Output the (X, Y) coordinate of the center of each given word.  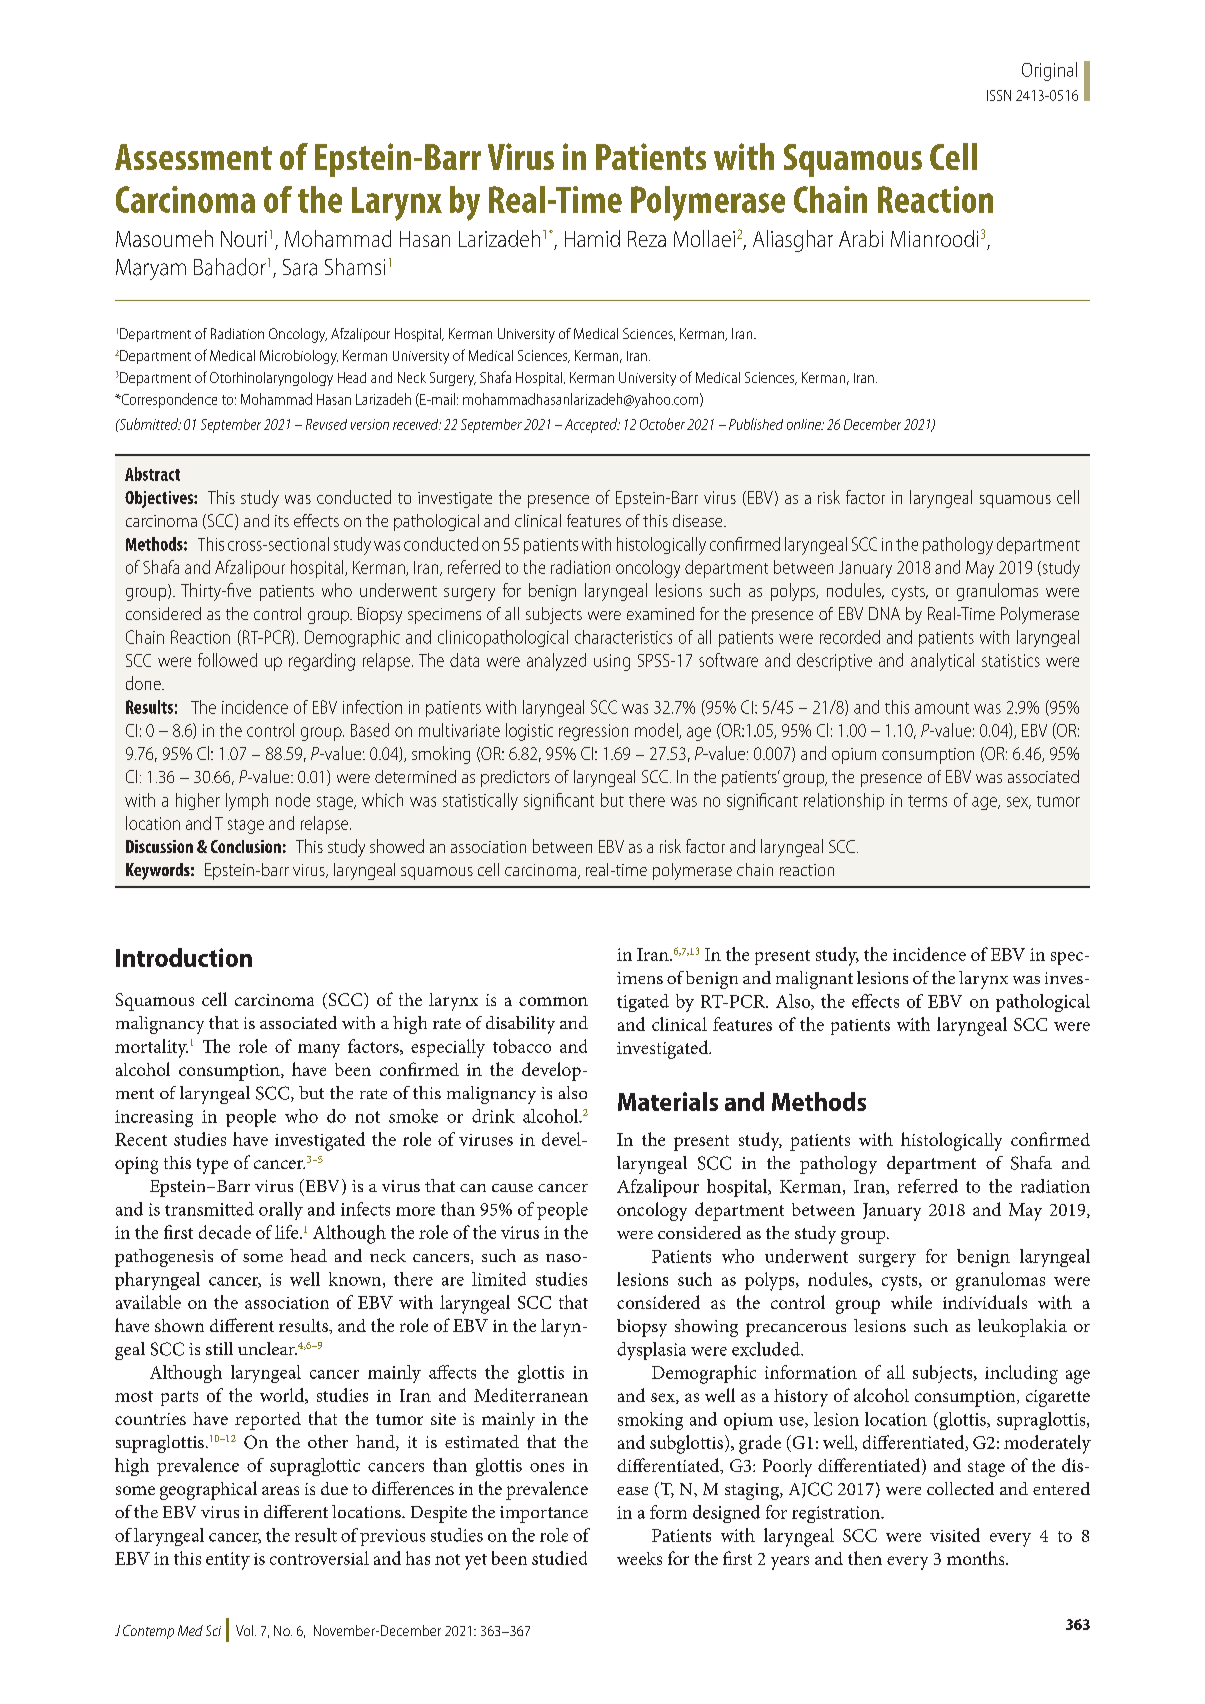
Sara (300, 267)
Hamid (592, 238)
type (212, 1166)
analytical (942, 662)
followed (227, 660)
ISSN (999, 95)
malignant (814, 980)
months (977, 1558)
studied (559, 1558)
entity (228, 1561)
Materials (668, 1101)
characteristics (623, 637)
